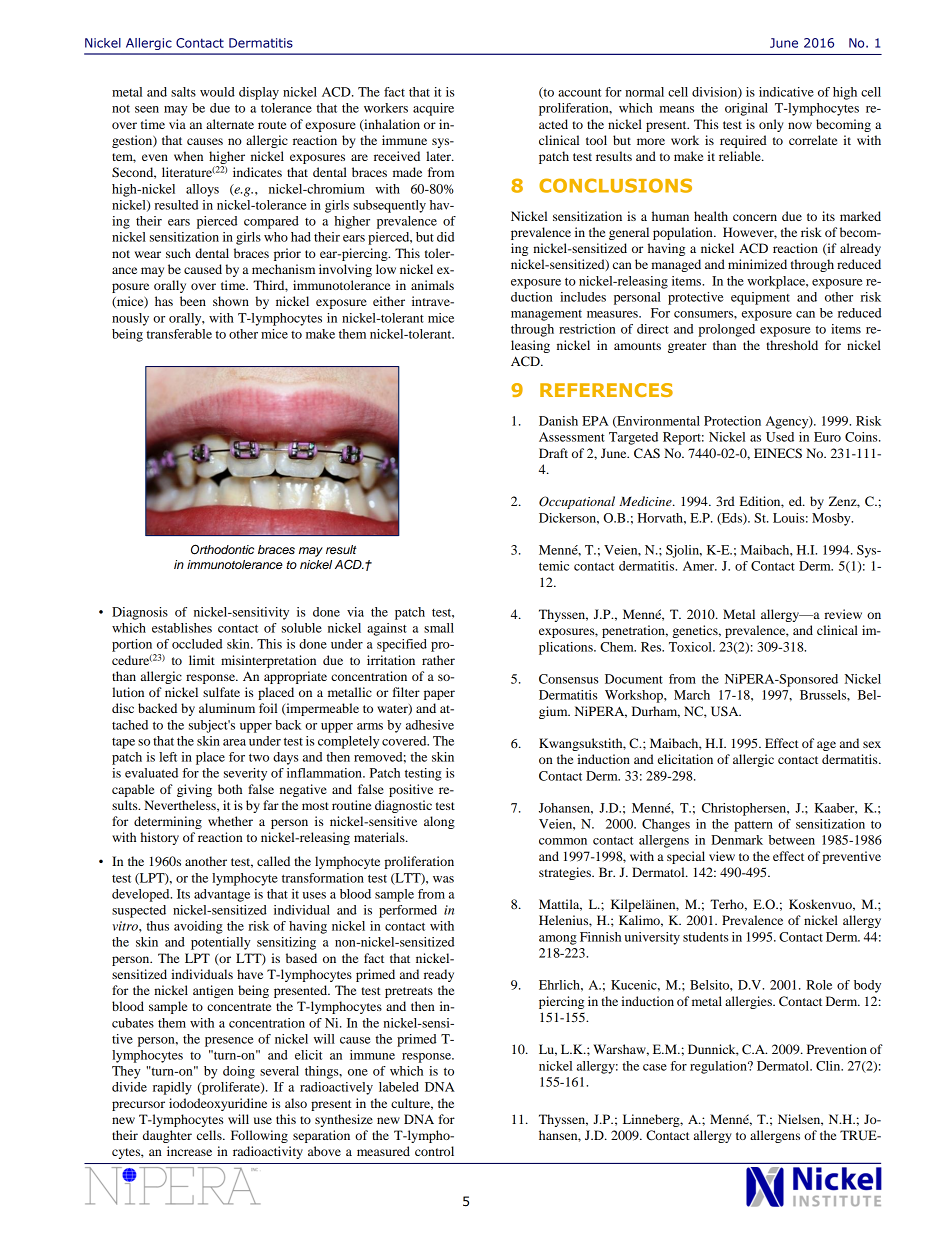 The height and width of the screenshot is (1233, 952). I want to click on case, so click(655, 1067).
